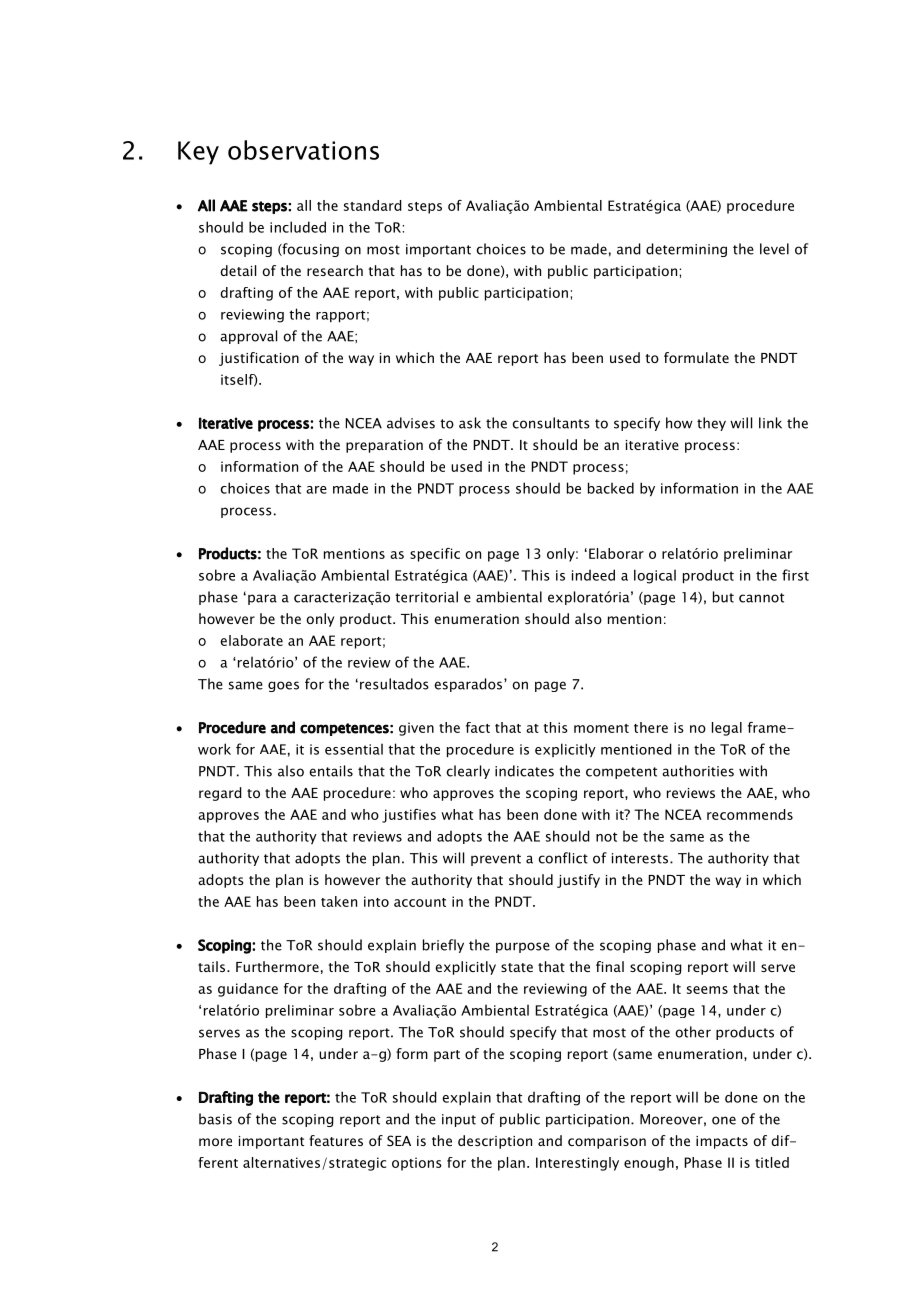 Image resolution: width=924 pixels, height=1308 pixels. Describe the element at coordinates (495, 1142) in the screenshot. I see `description` at that location.
